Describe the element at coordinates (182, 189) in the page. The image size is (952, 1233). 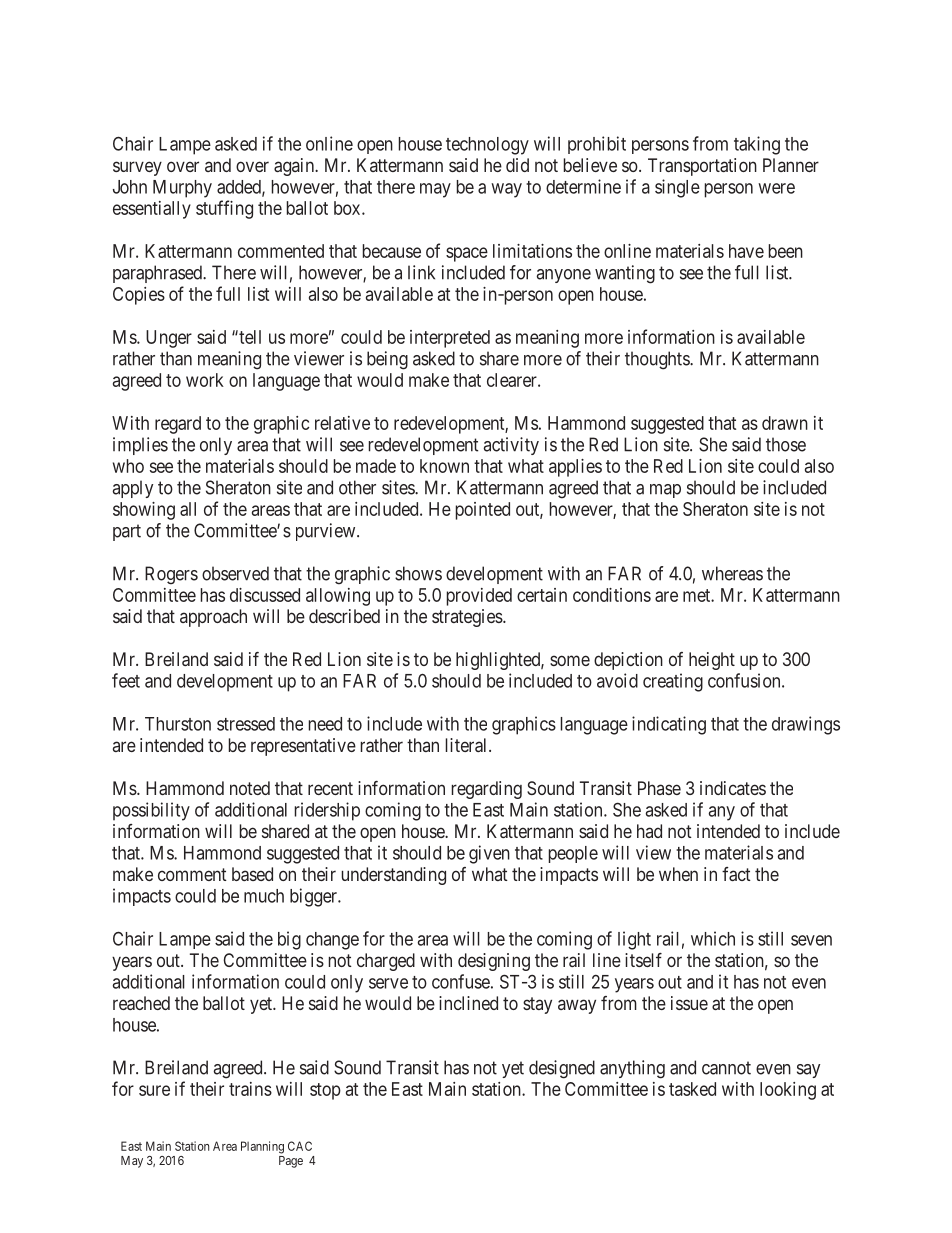
I see `Murphy` at that location.
